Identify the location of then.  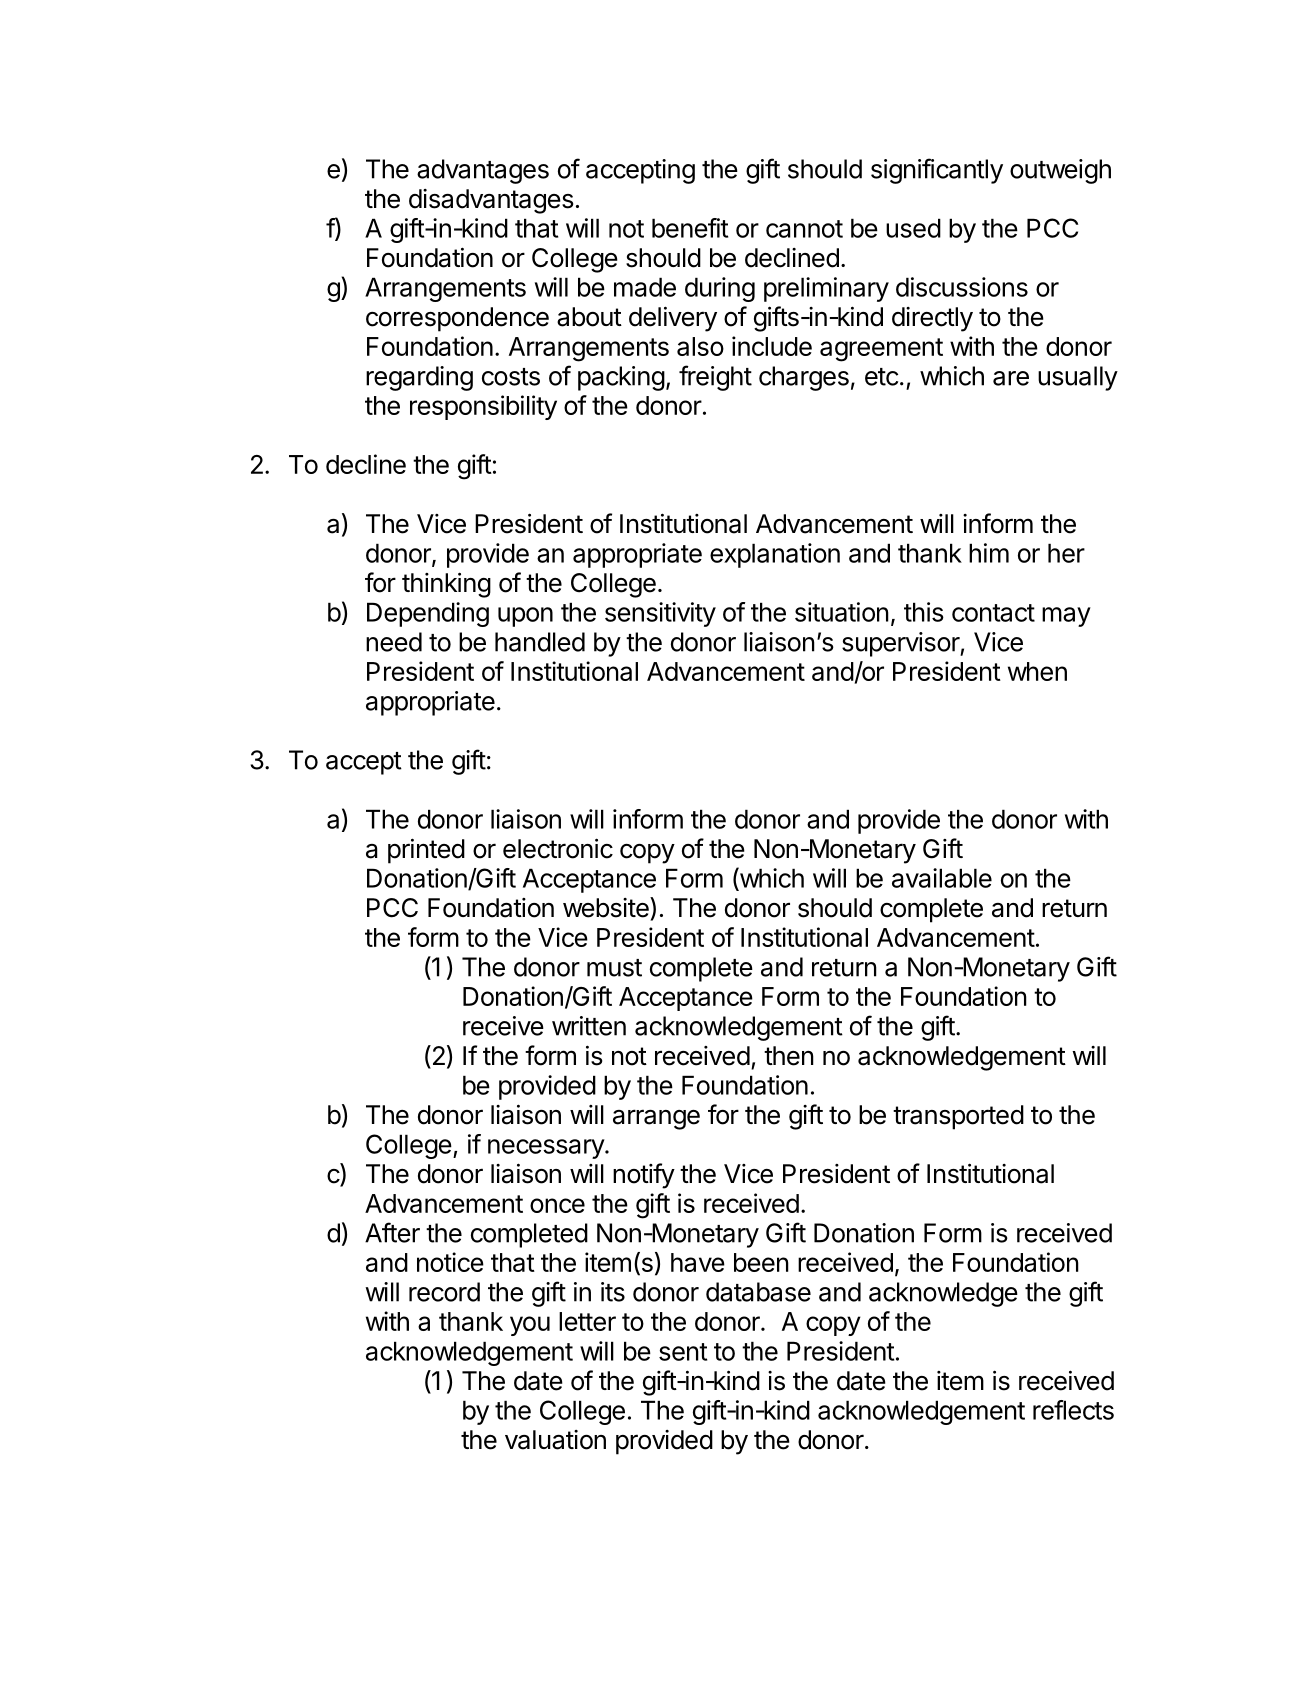
(789, 1056).
